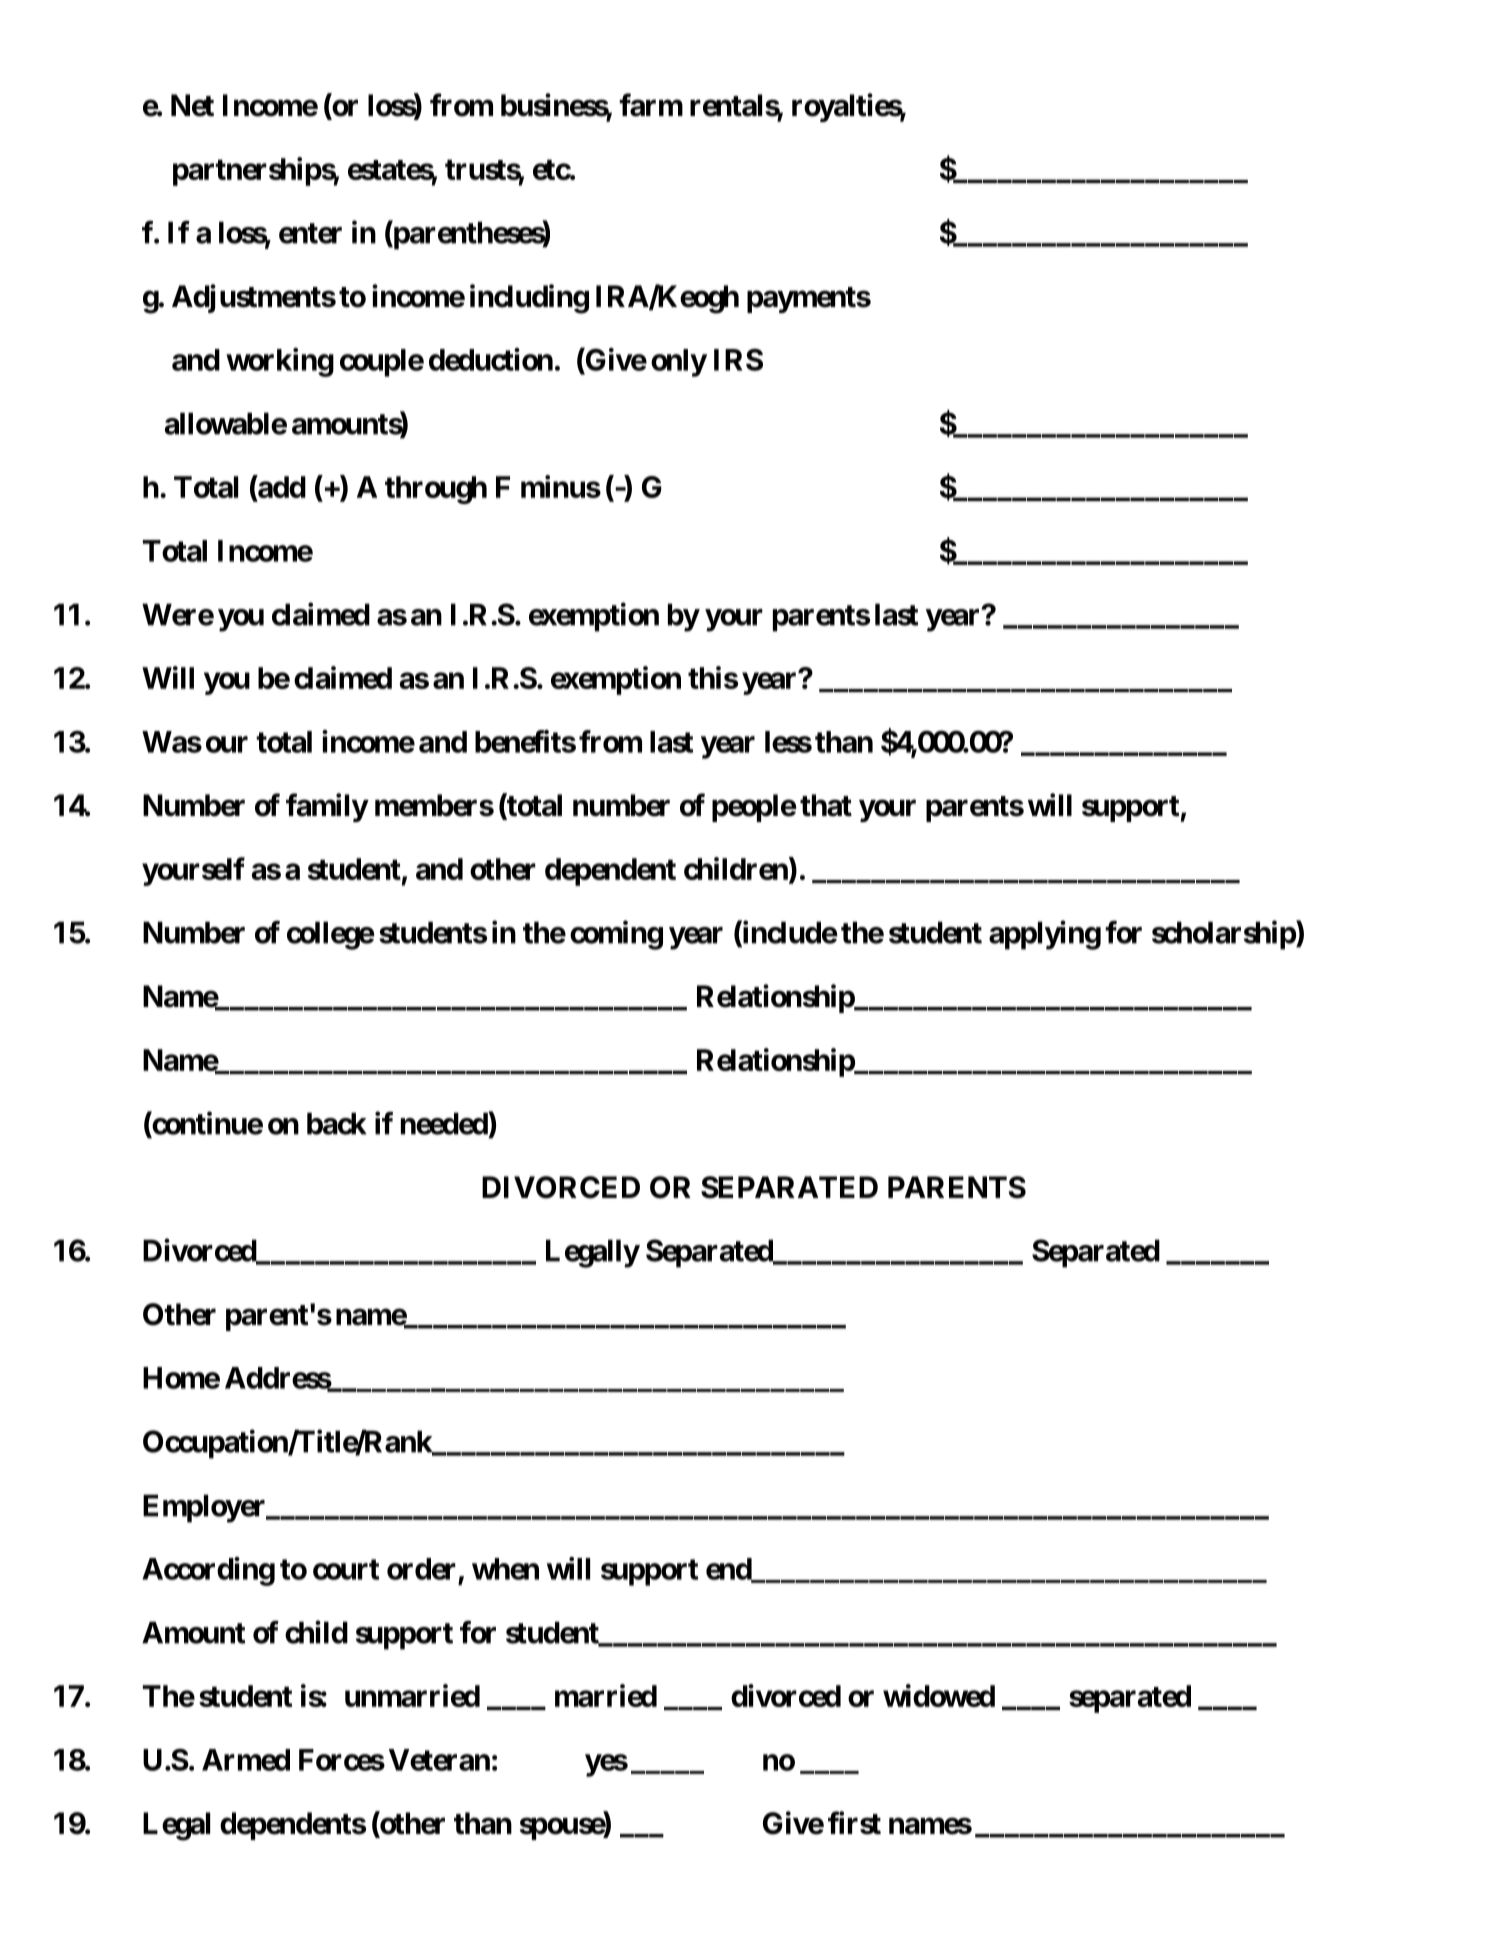 This screenshot has width=1505, height=1948. Describe the element at coordinates (337, 1123) in the screenshot. I see `back` at that location.
